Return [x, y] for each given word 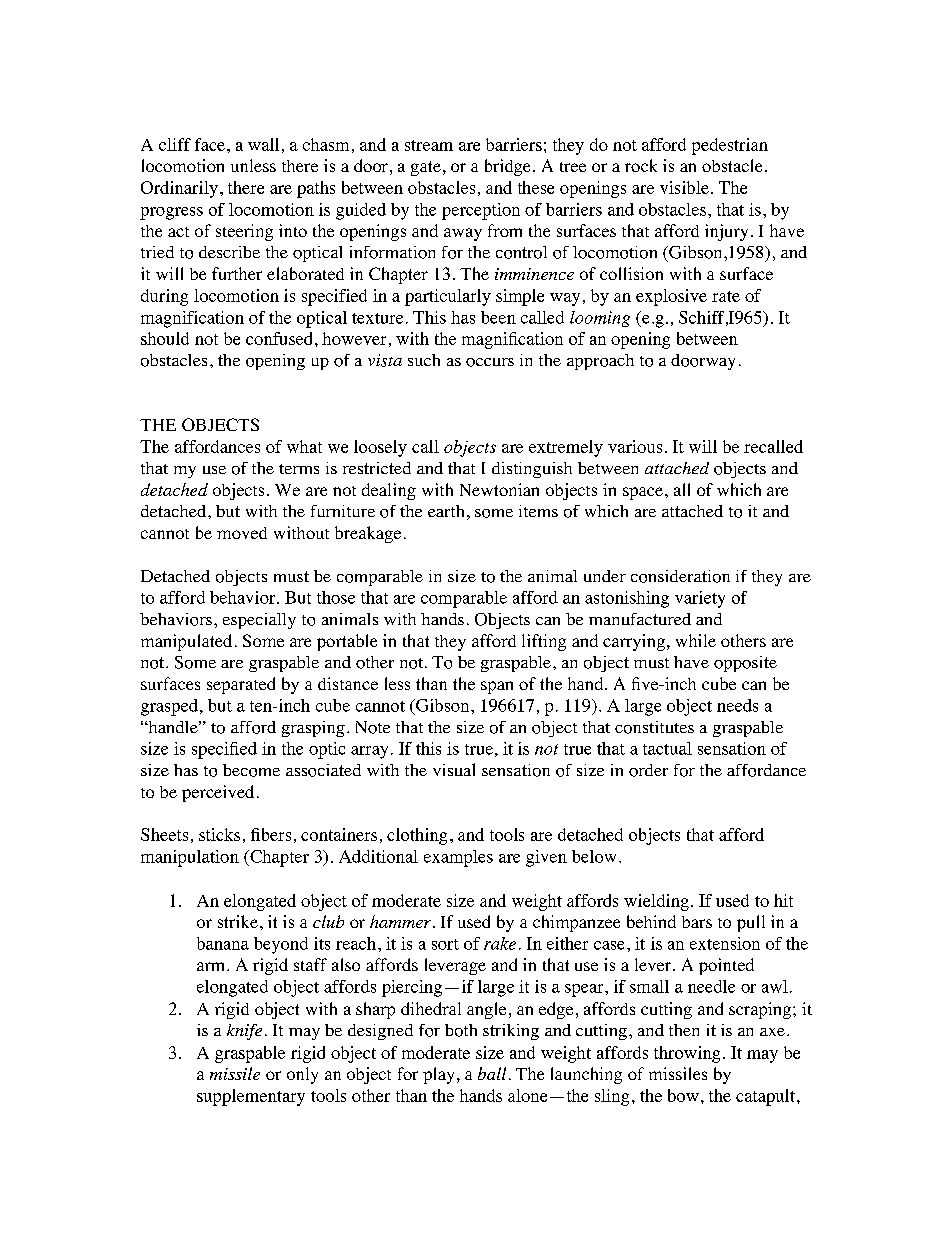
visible [684, 187]
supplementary [251, 1097]
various [635, 446]
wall [263, 144]
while [696, 640]
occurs [490, 362]
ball [492, 1073]
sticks [219, 834]
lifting [544, 642]
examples [458, 858]
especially [259, 621]
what [304, 446]
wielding [656, 902]
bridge [507, 167]
